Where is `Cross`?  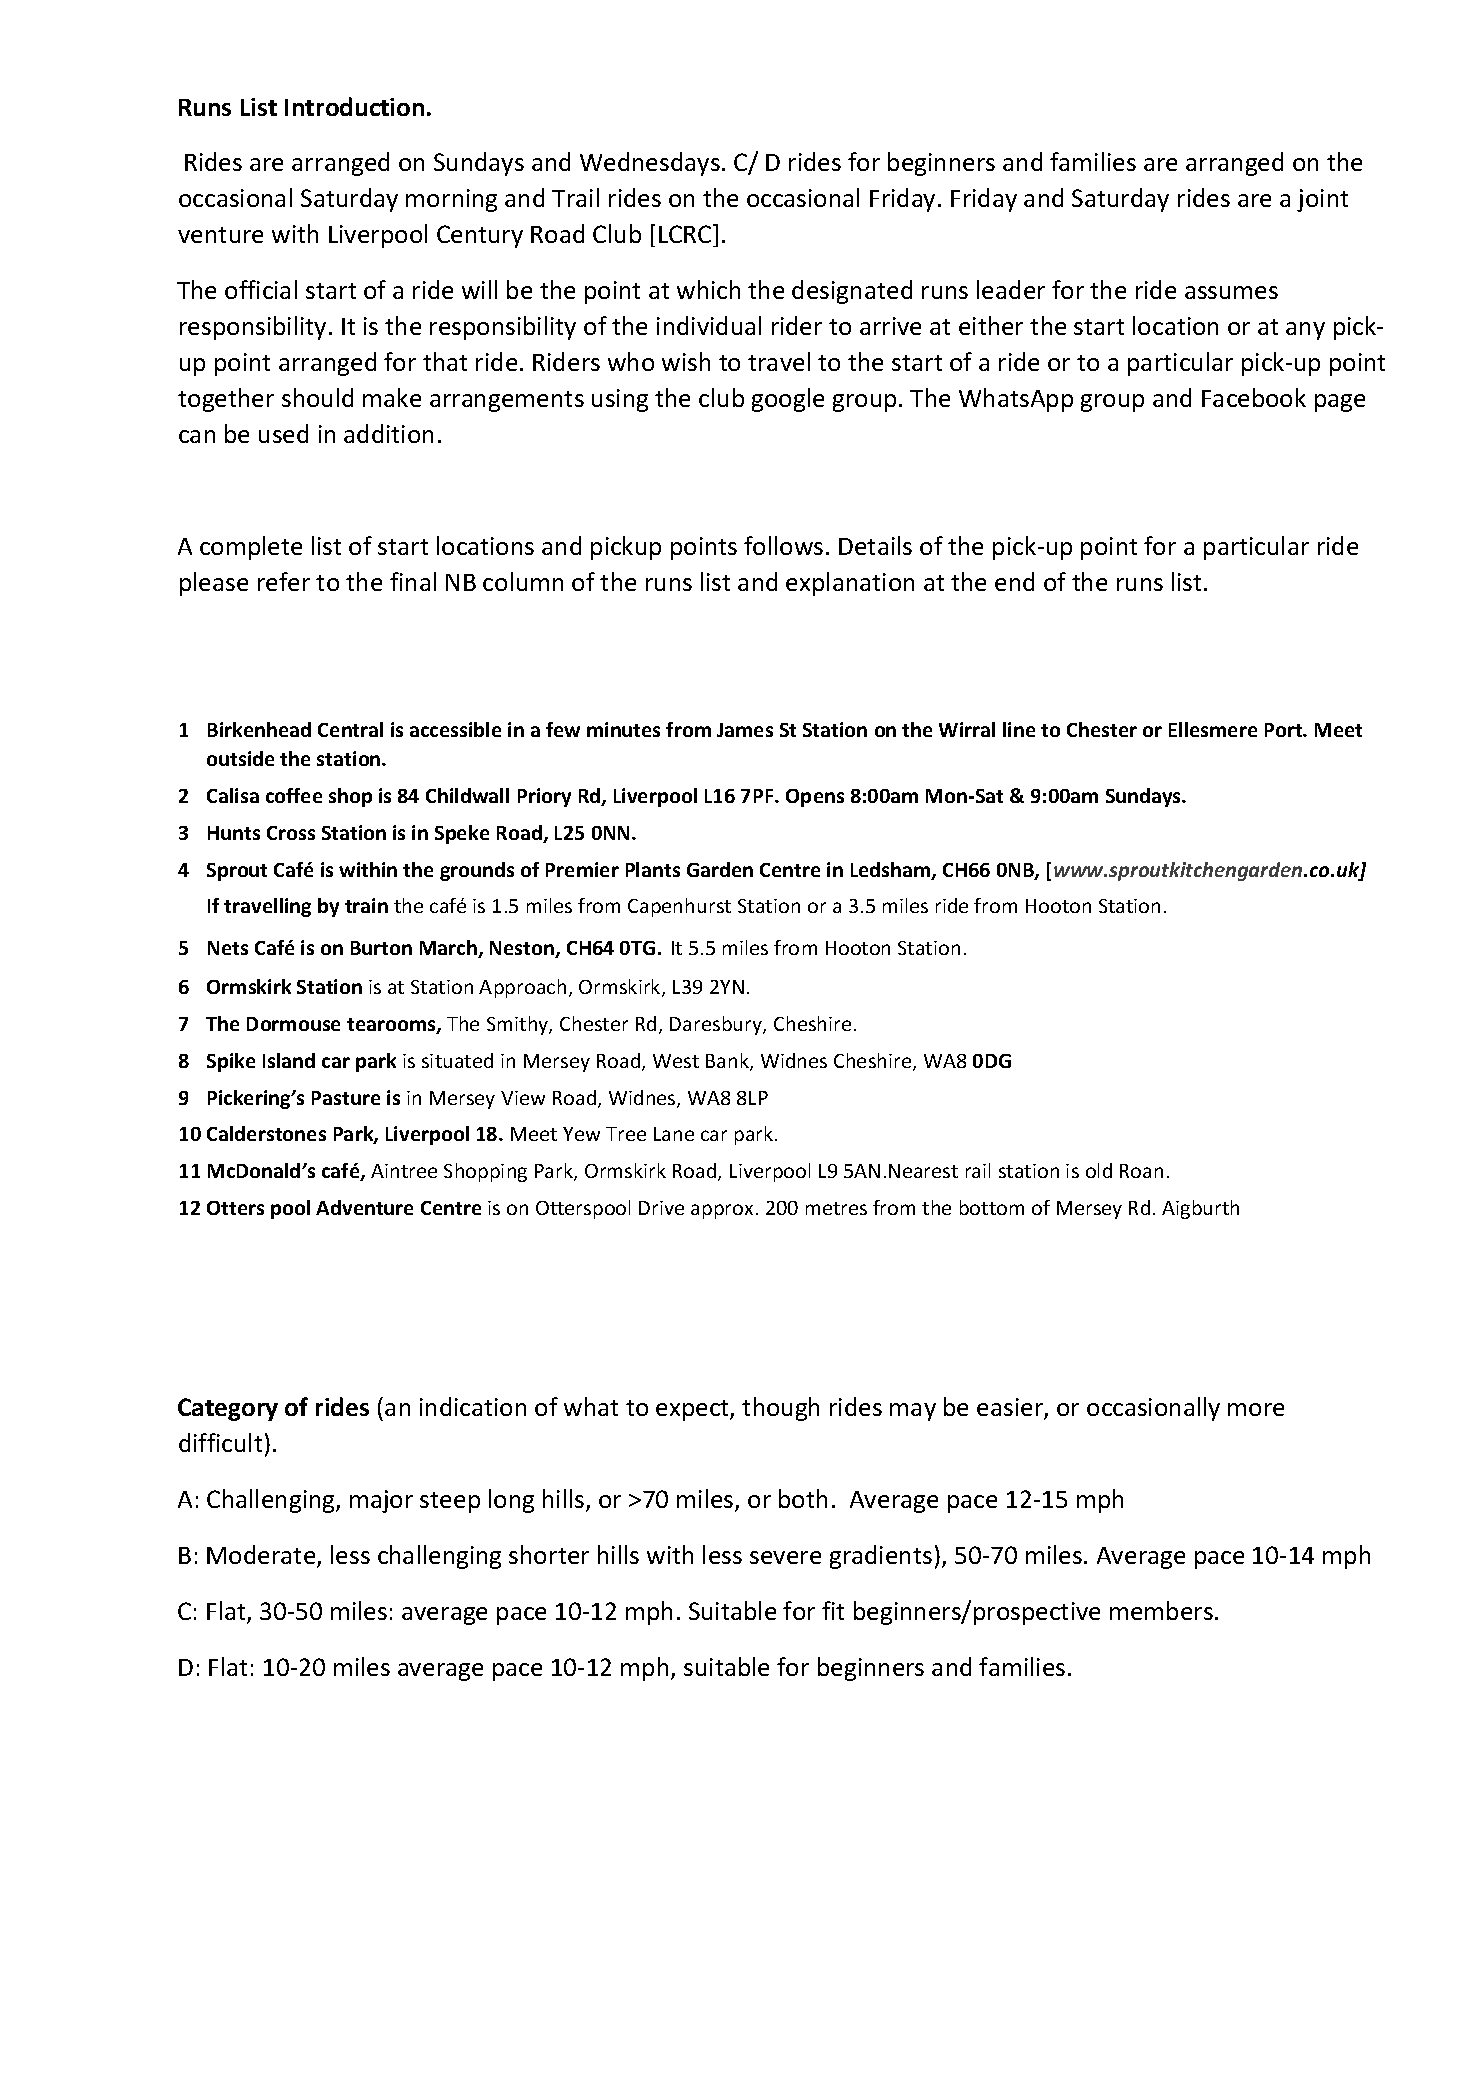
Cross is located at coordinates (291, 833).
